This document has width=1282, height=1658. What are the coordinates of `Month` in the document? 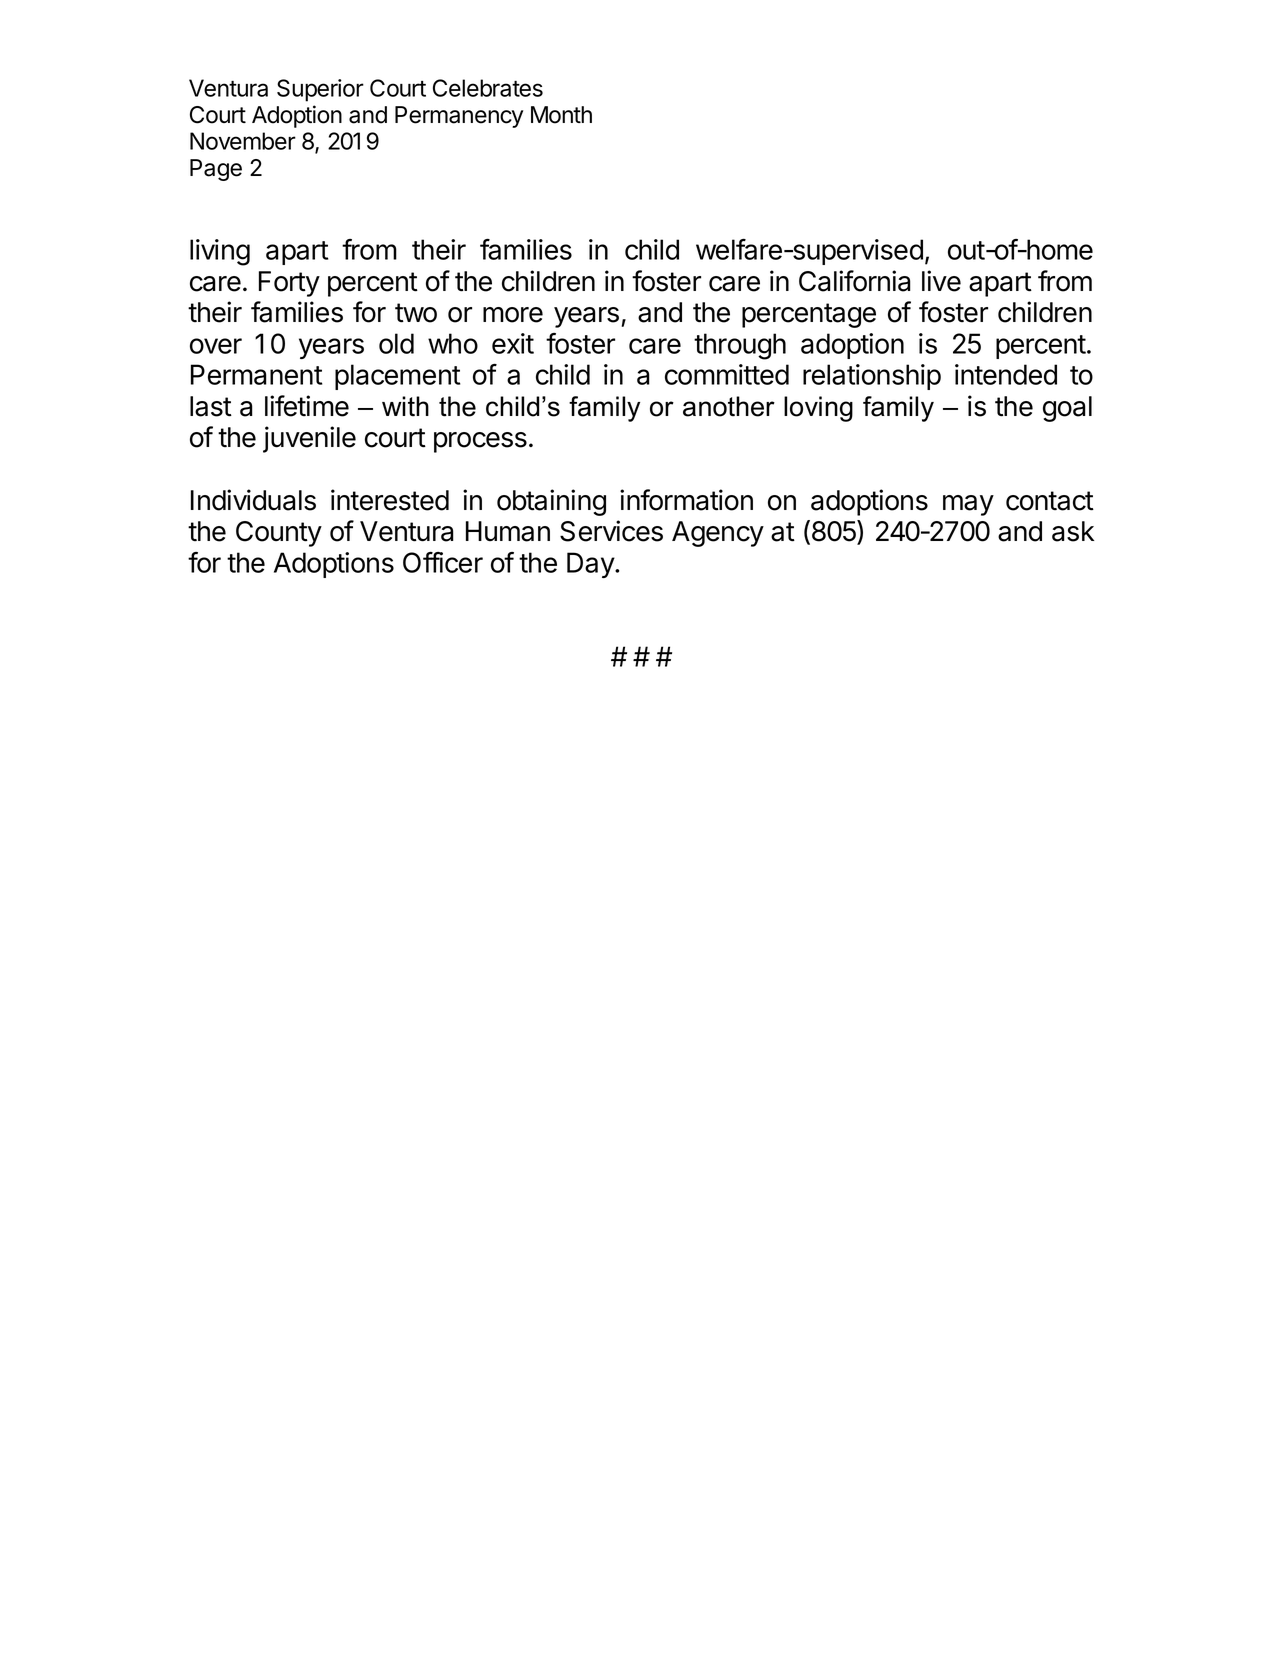 It's located at (561, 115).
